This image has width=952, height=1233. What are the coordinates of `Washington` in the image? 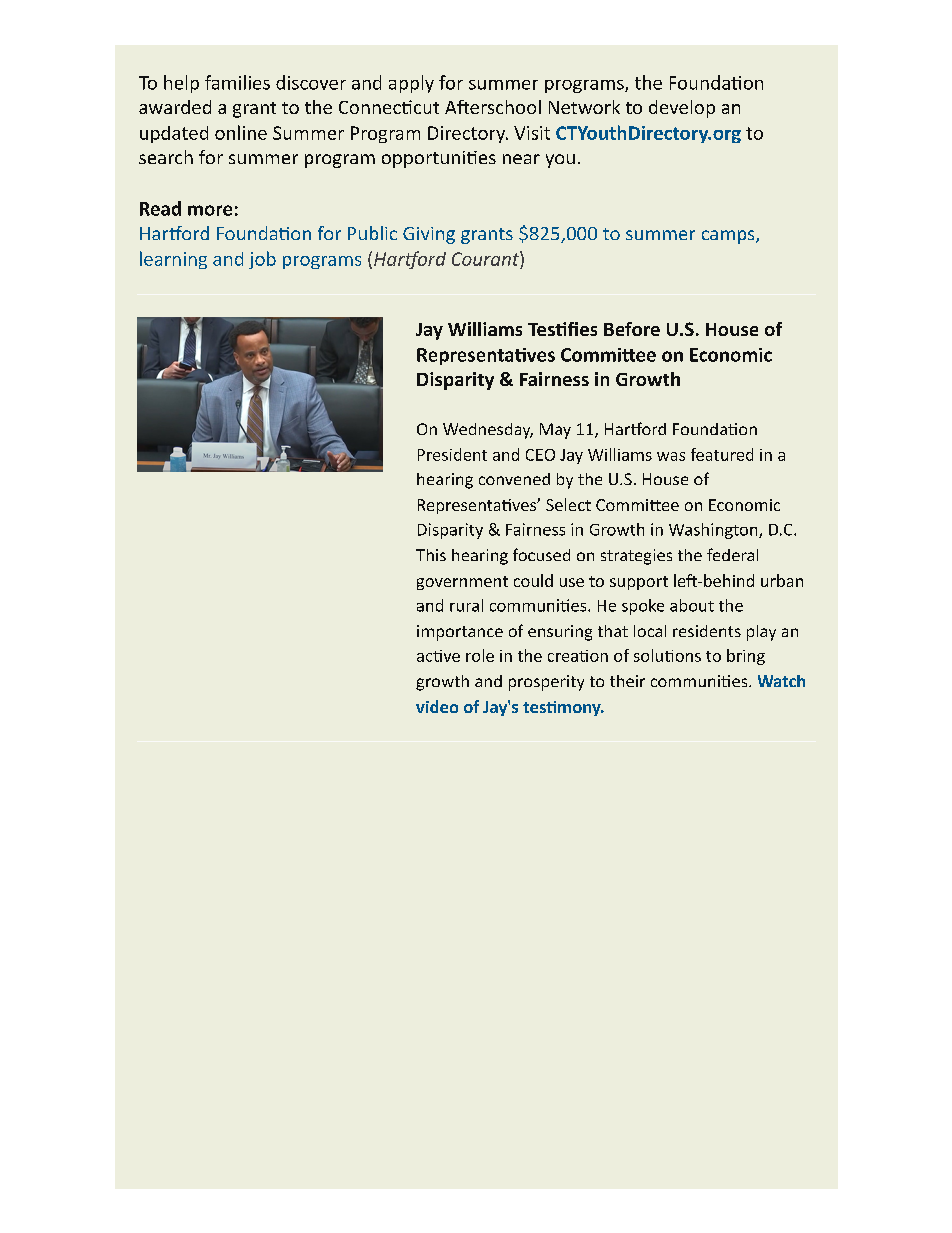 It's located at (714, 531).
